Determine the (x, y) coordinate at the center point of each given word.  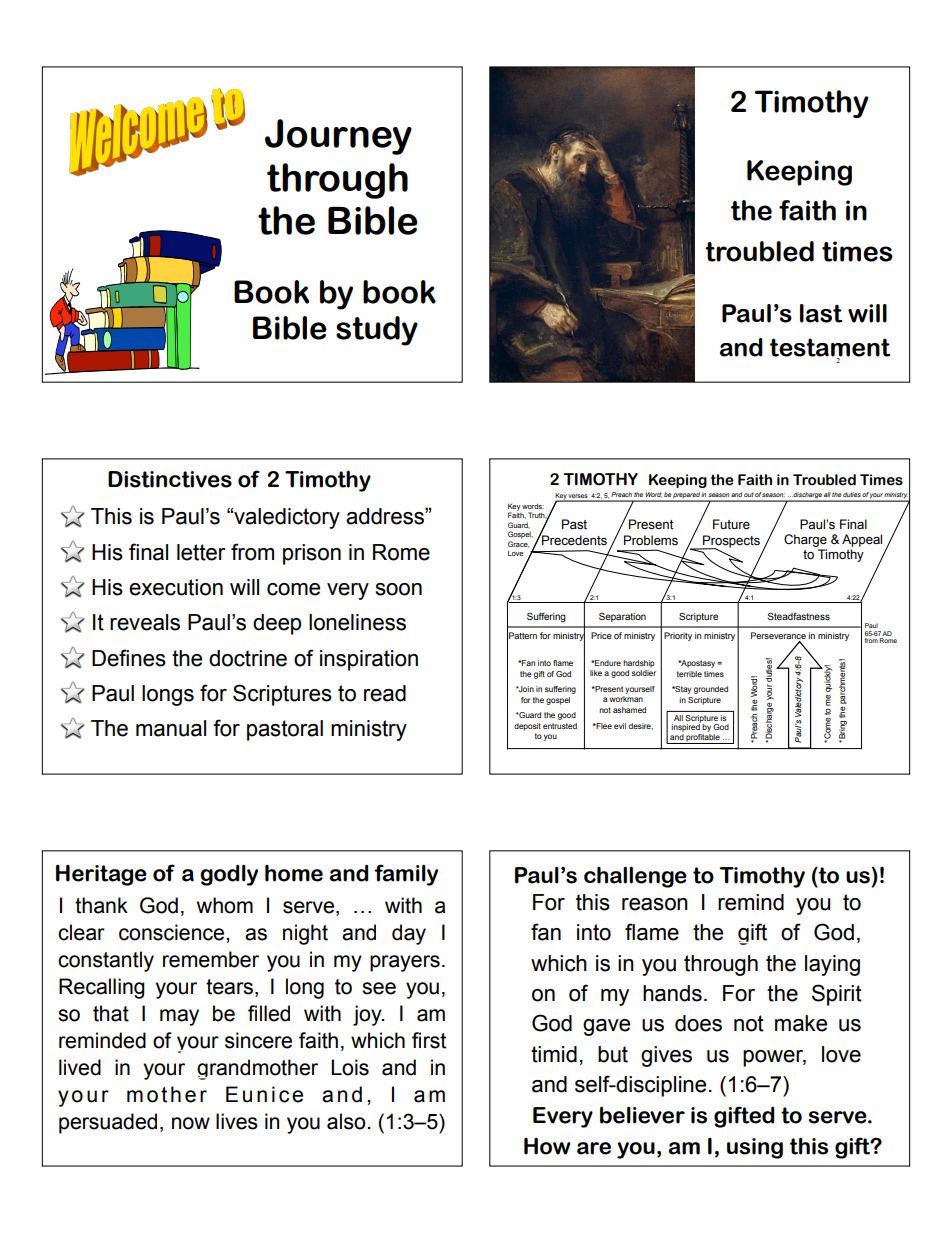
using (755, 1148)
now (191, 1123)
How (547, 1146)
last (821, 313)
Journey (338, 137)
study (377, 331)
